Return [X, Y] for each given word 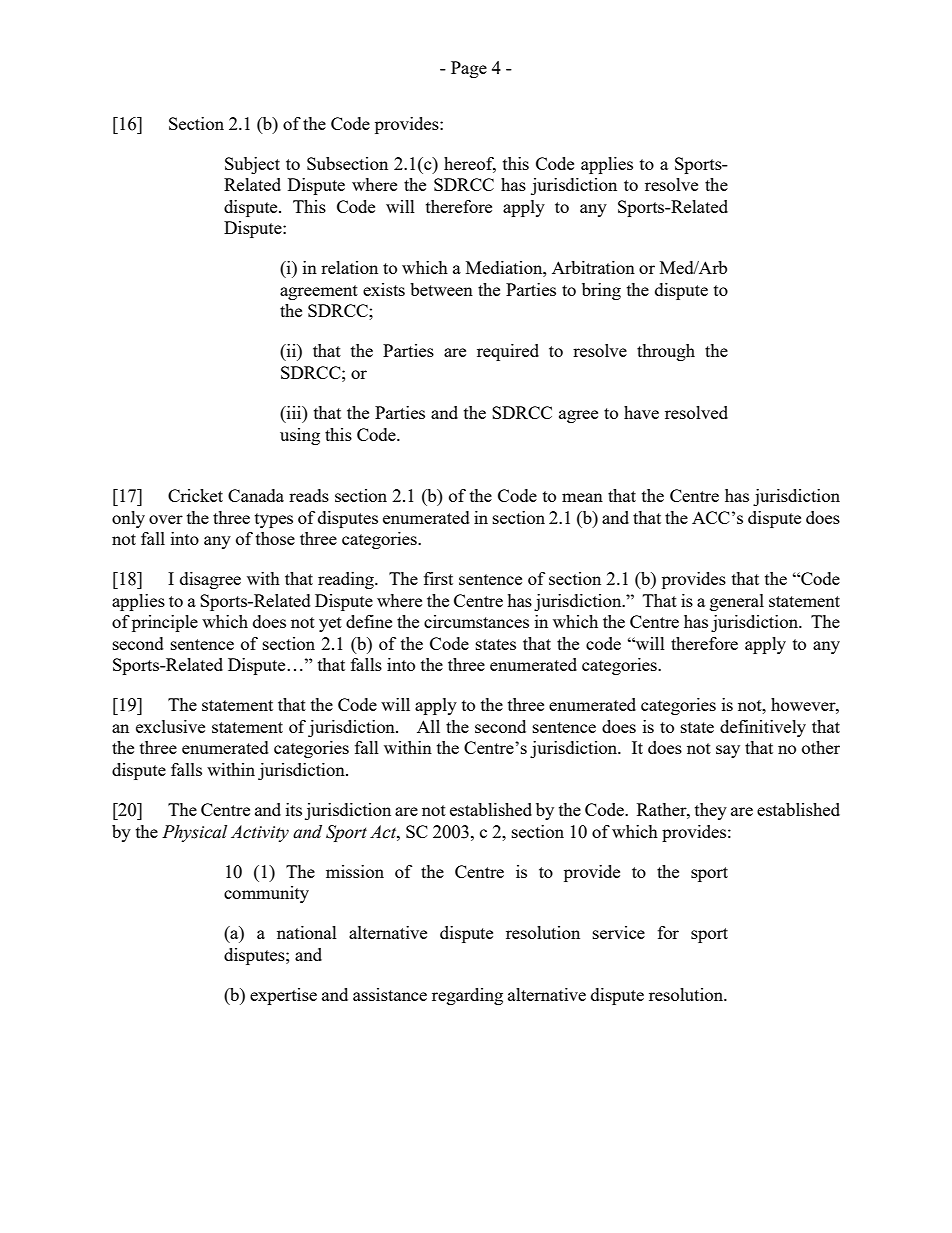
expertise [283, 996]
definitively [763, 728]
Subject [252, 165]
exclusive [170, 726]
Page [469, 69]
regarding [467, 996]
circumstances [476, 621]
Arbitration [593, 267]
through [666, 352]
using [300, 436]
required [508, 352]
